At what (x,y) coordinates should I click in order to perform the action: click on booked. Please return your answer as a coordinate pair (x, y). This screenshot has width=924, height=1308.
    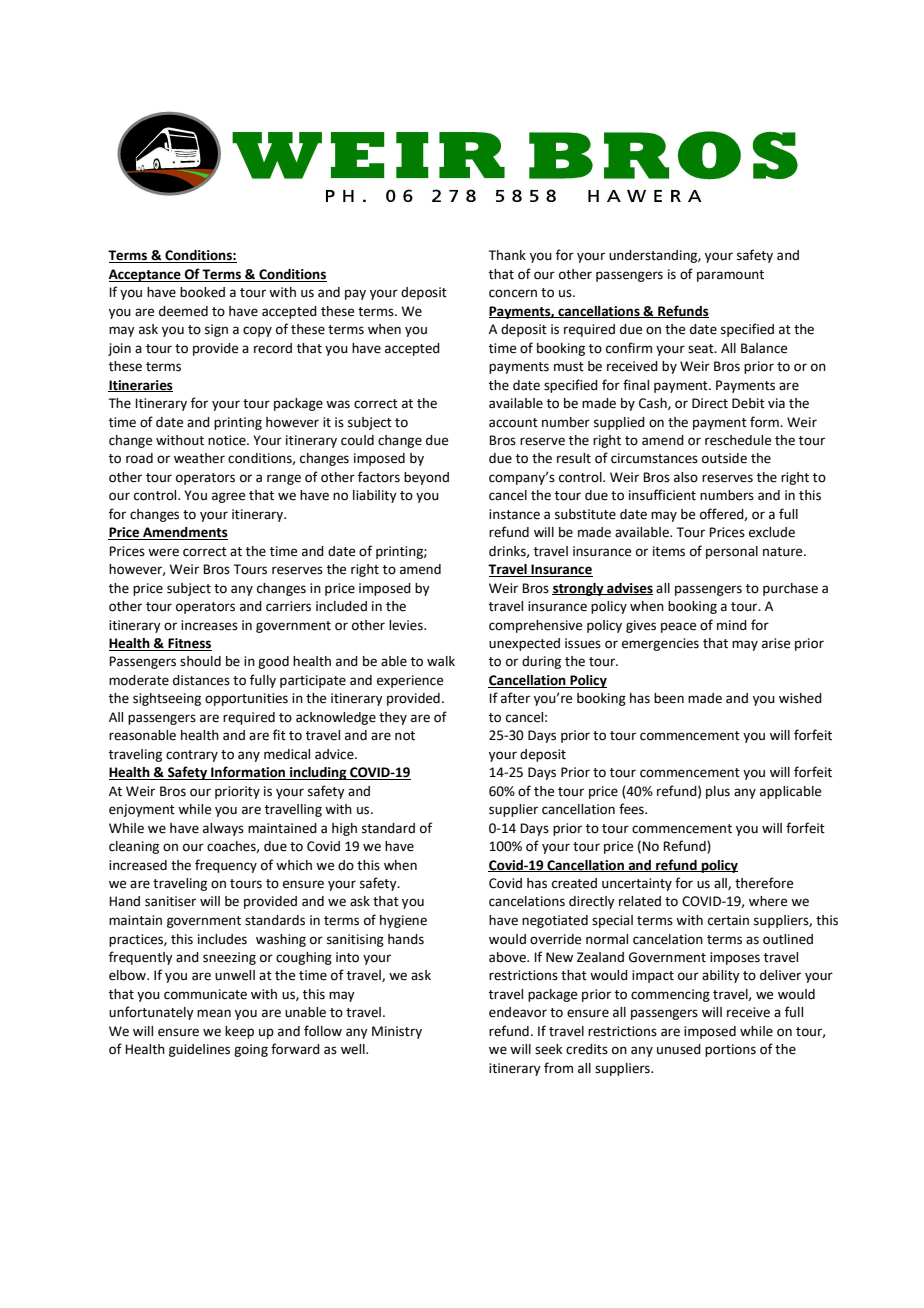
    Looking at the image, I should click on (202, 292).
